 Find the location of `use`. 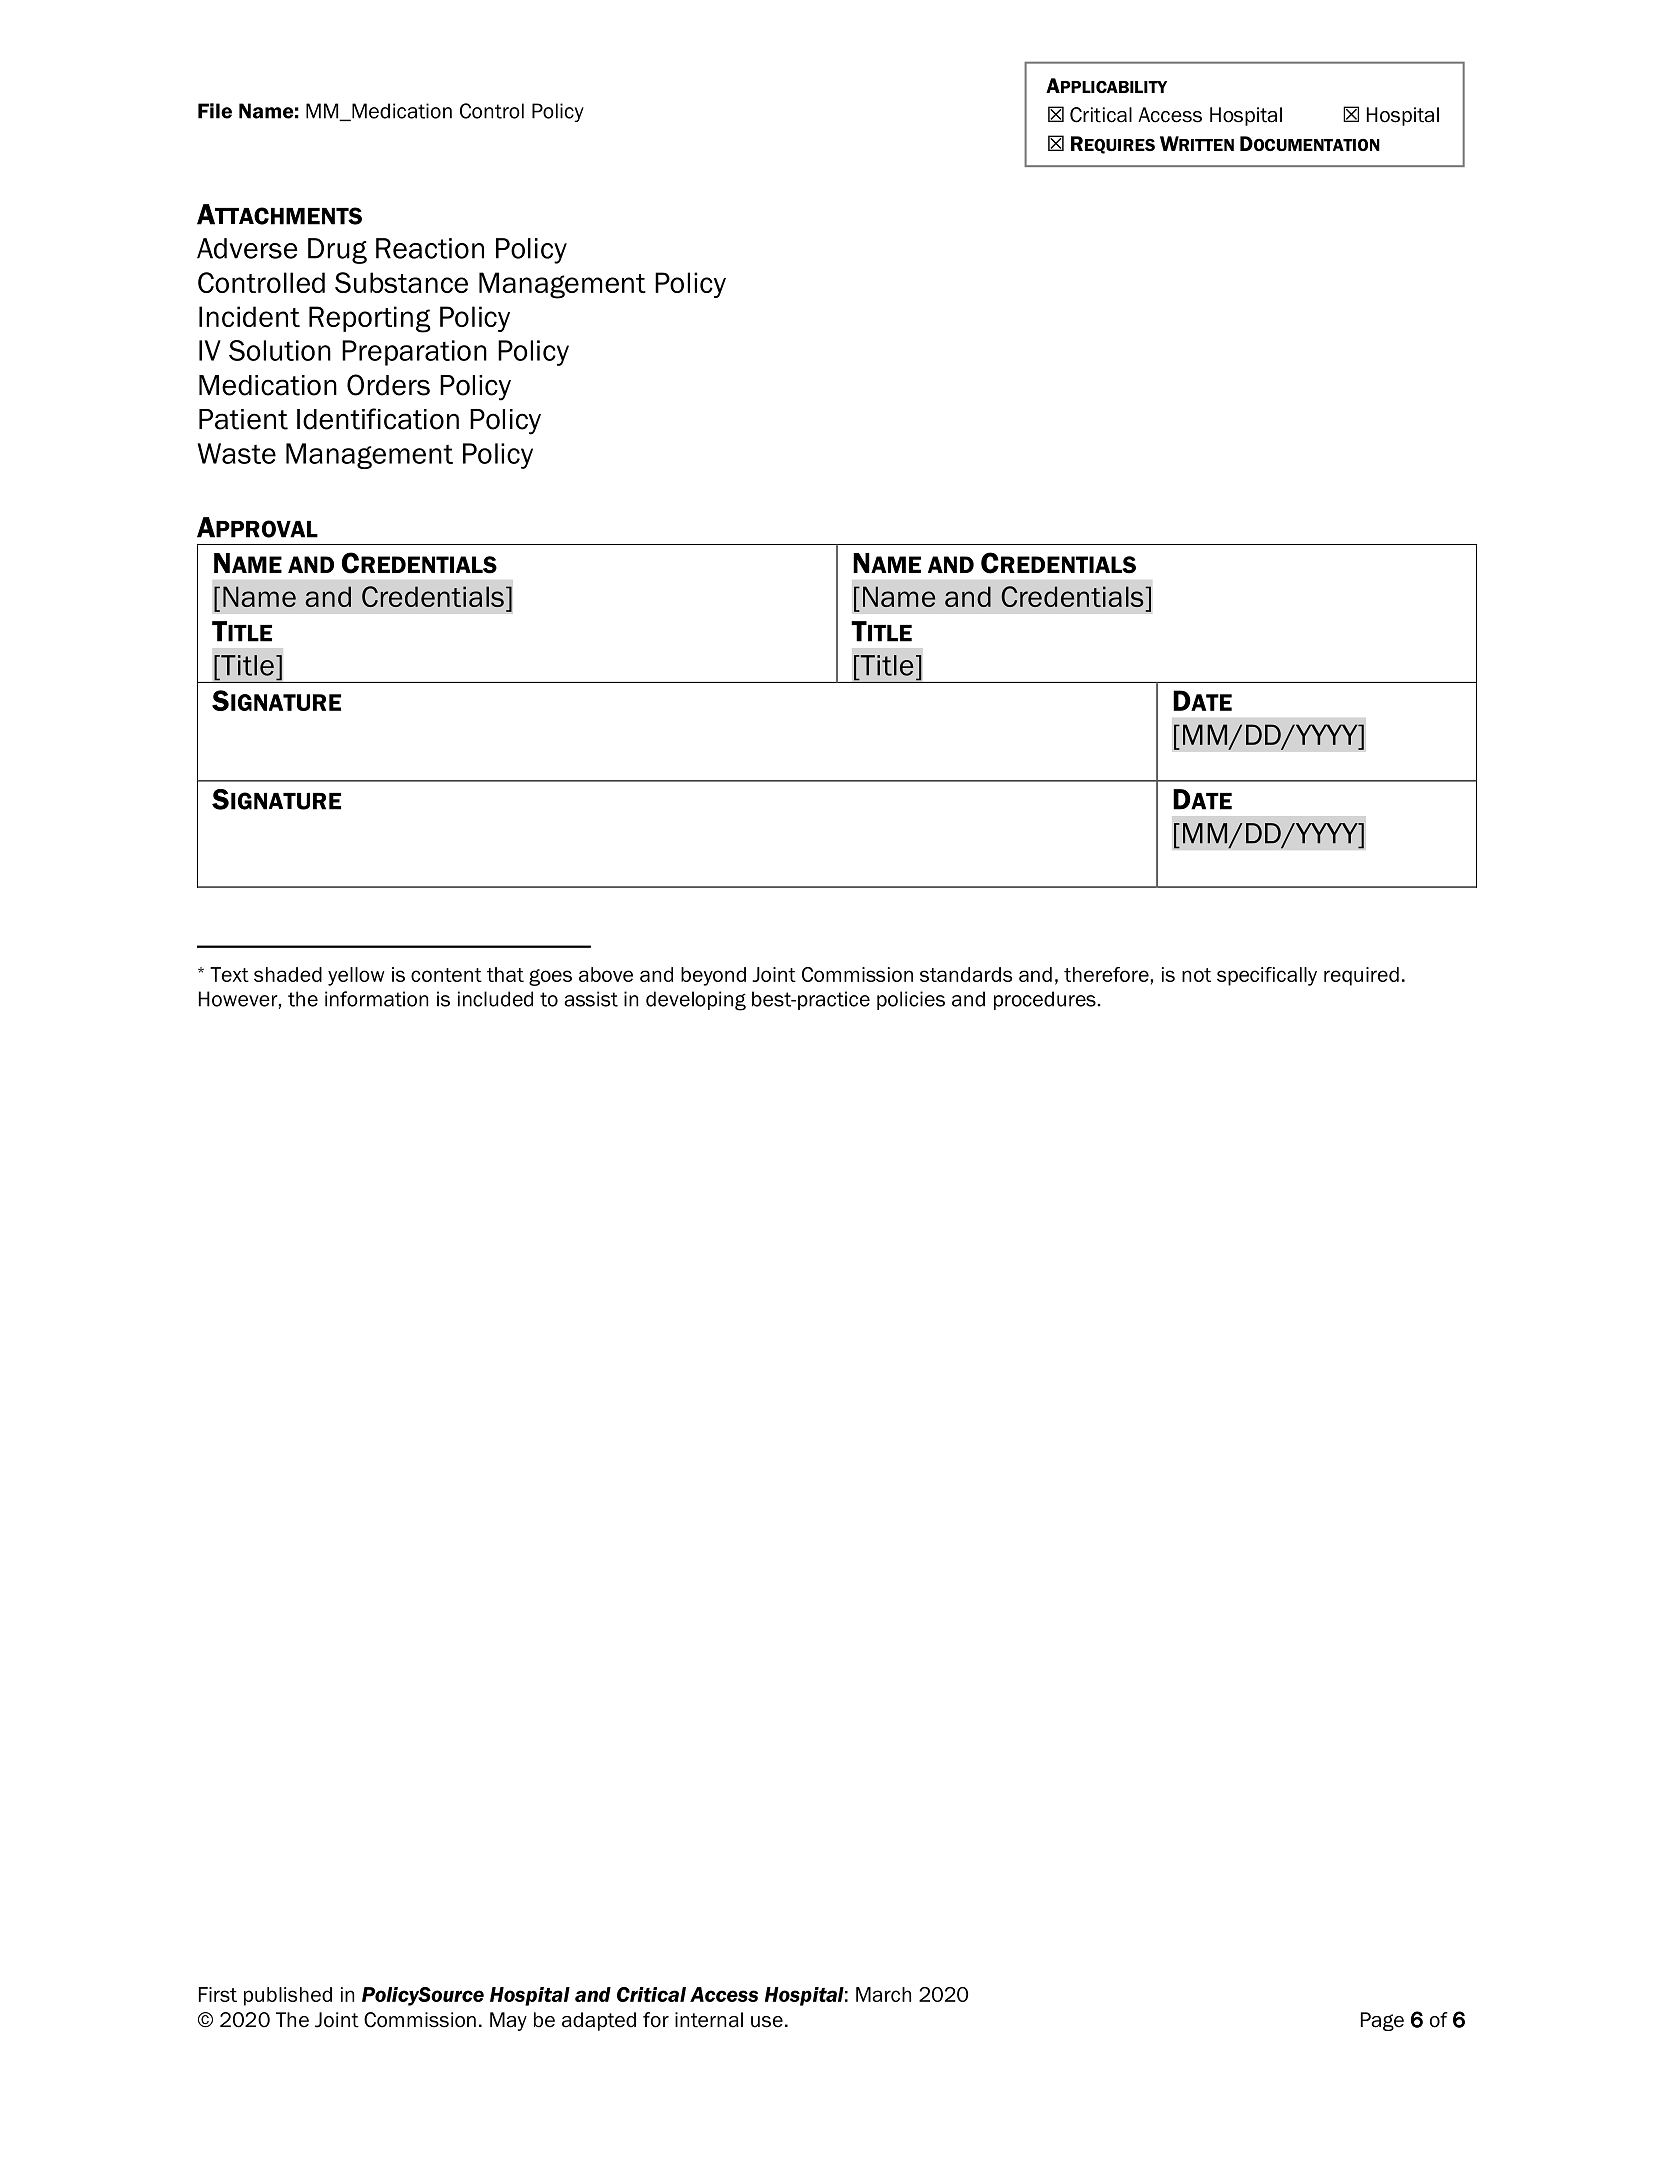

use is located at coordinates (767, 2022).
